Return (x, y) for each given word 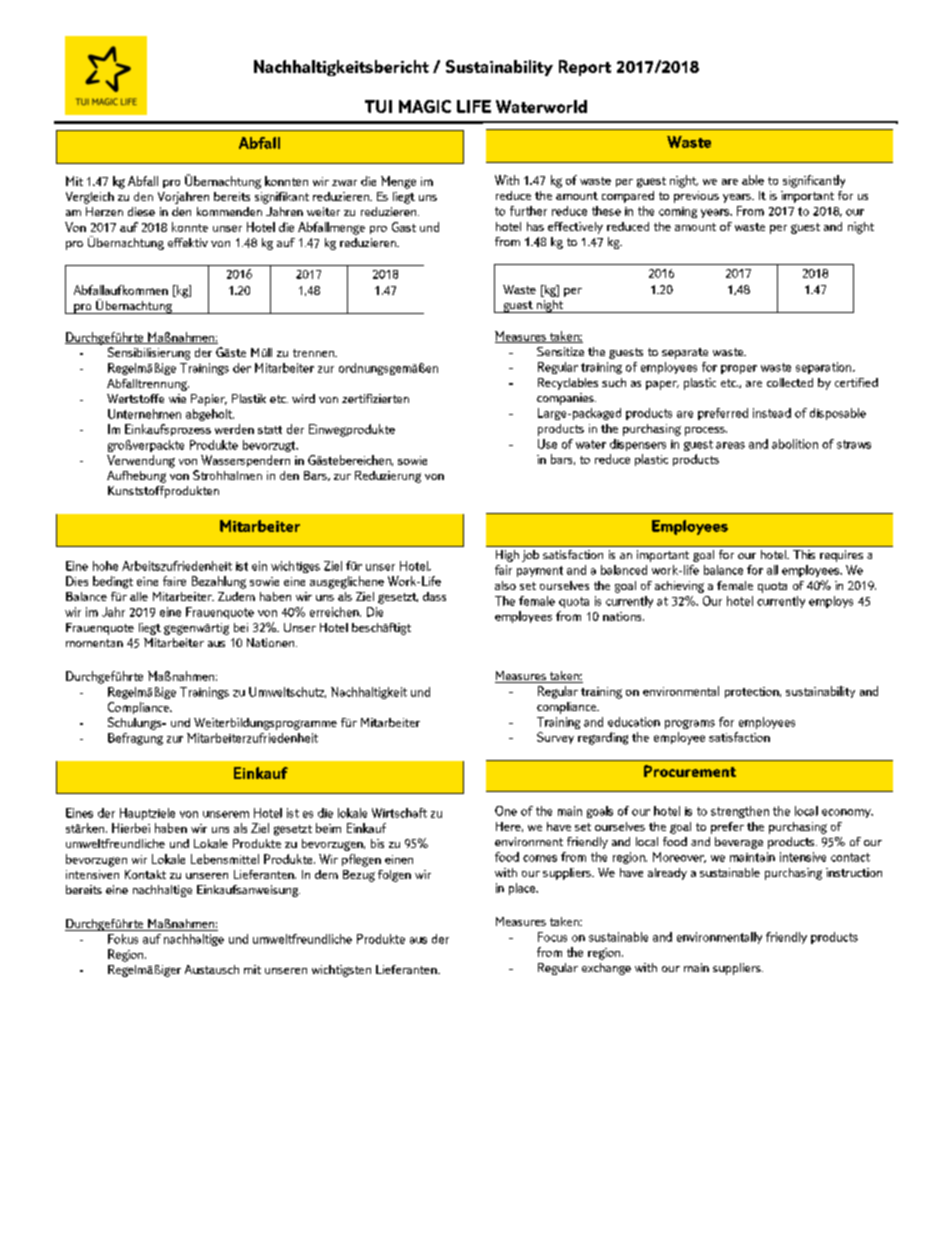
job (530, 556)
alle (139, 596)
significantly (814, 181)
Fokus (123, 939)
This (804, 554)
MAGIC (425, 106)
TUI (378, 106)
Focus (552, 937)
